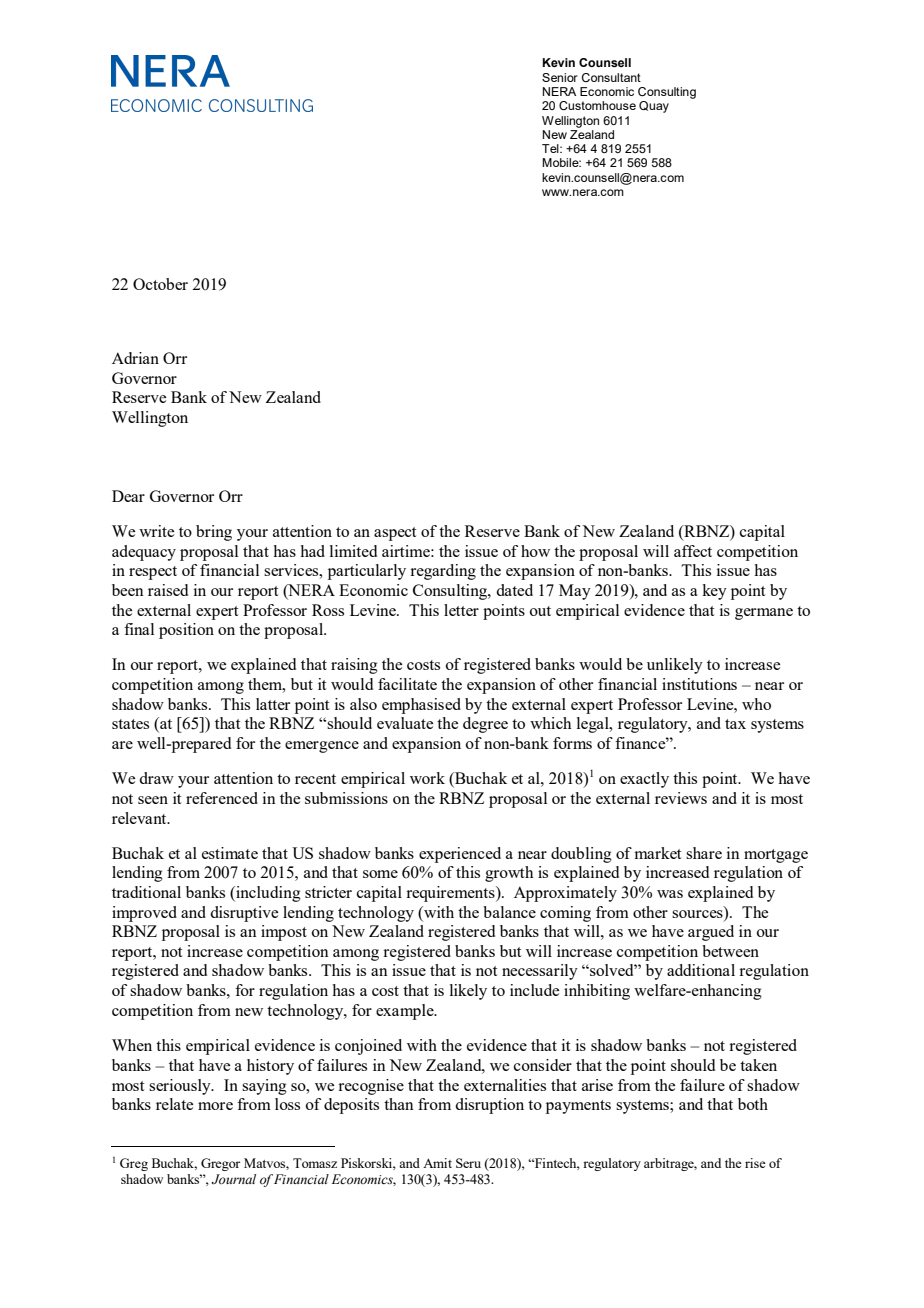  I want to click on aspect, so click(395, 534).
